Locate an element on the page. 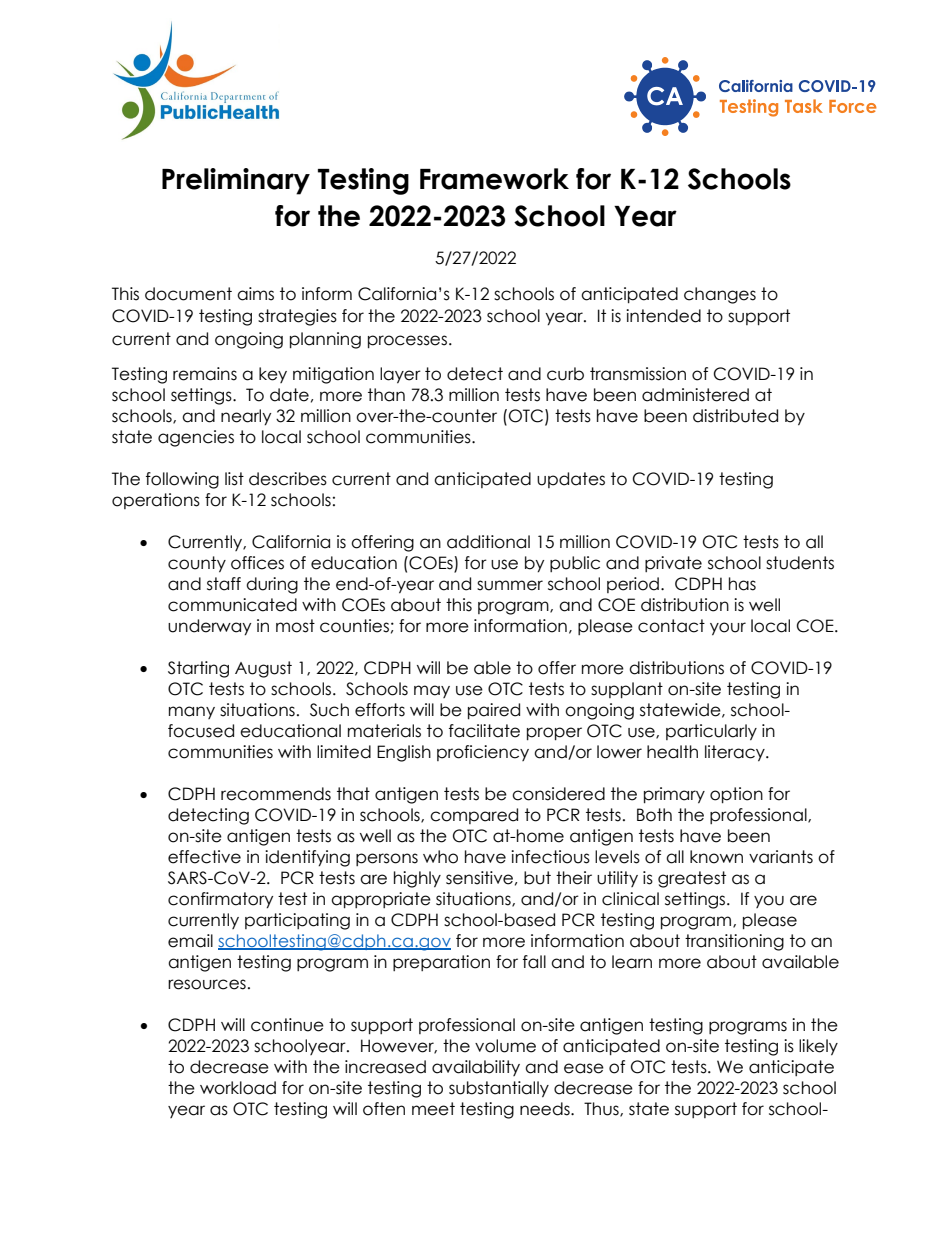  changes is located at coordinates (720, 295).
